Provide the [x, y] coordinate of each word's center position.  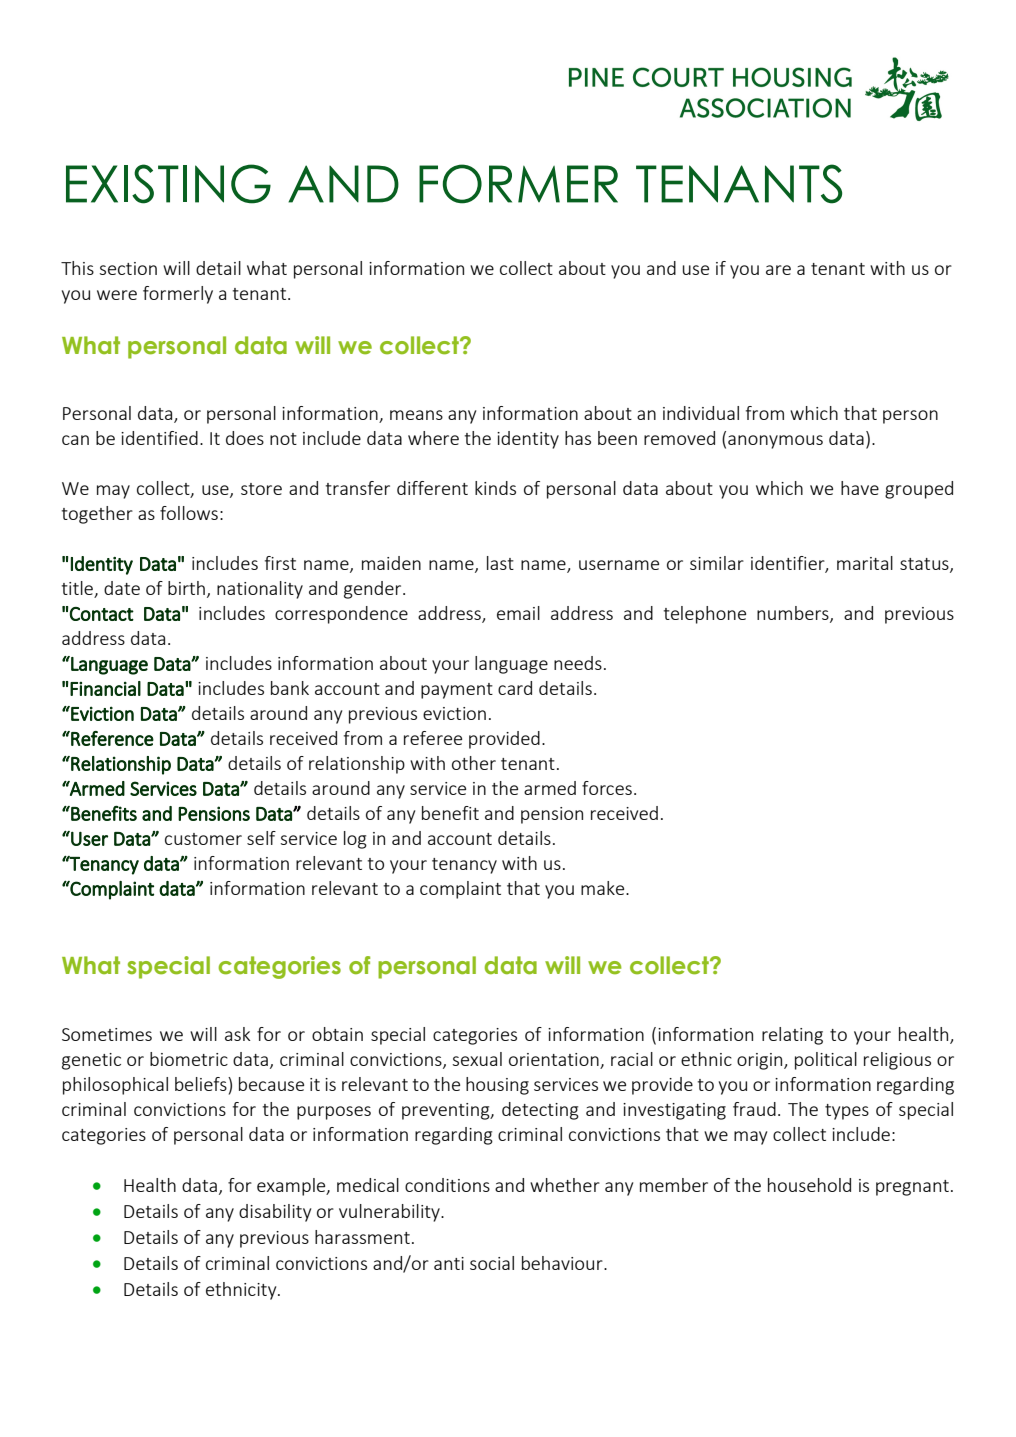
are [778, 270]
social [492, 1263]
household [809, 1185]
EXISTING [168, 184]
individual [701, 413]
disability [275, 1213]
